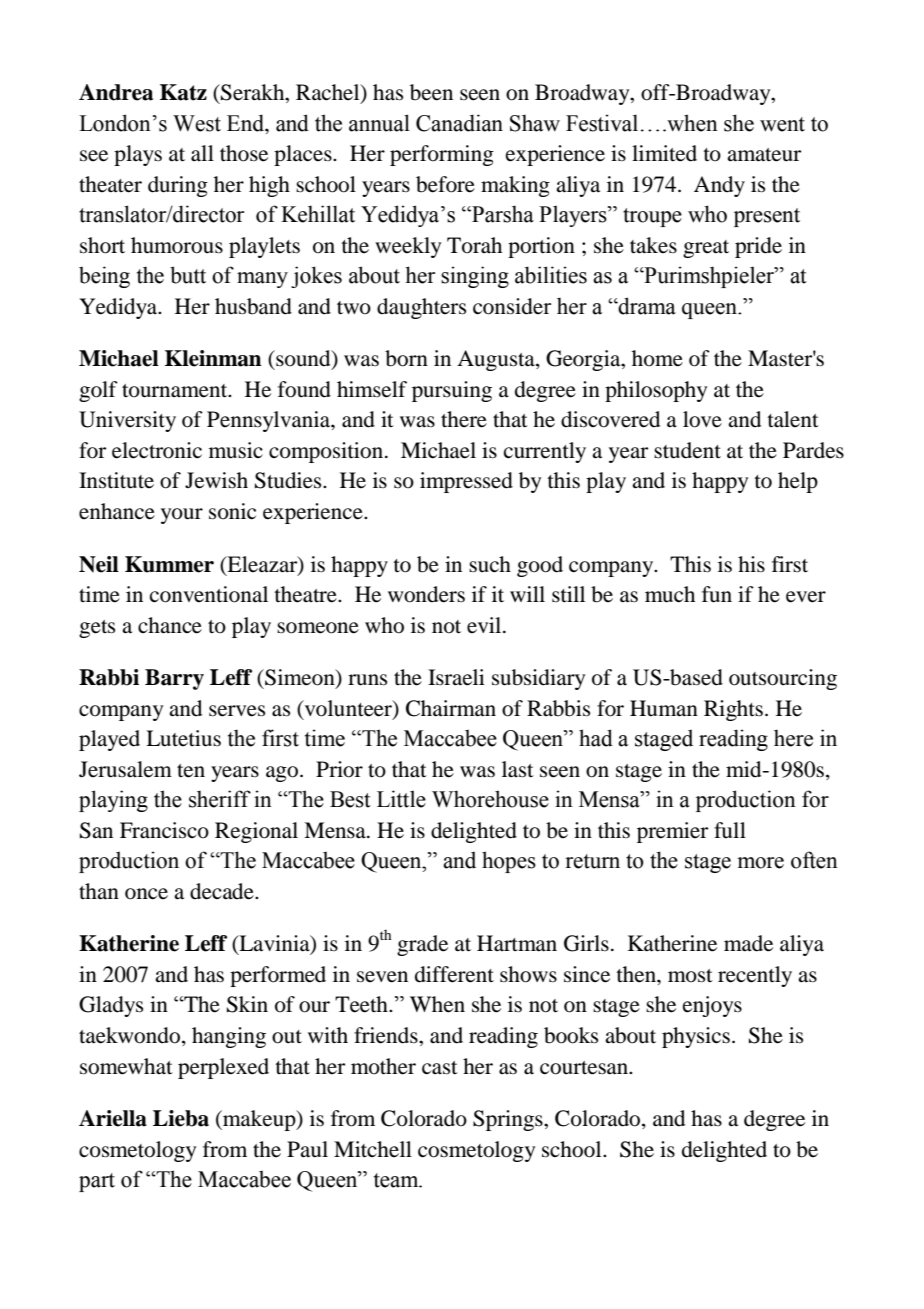  I want to click on Springs, so click(509, 1120).
